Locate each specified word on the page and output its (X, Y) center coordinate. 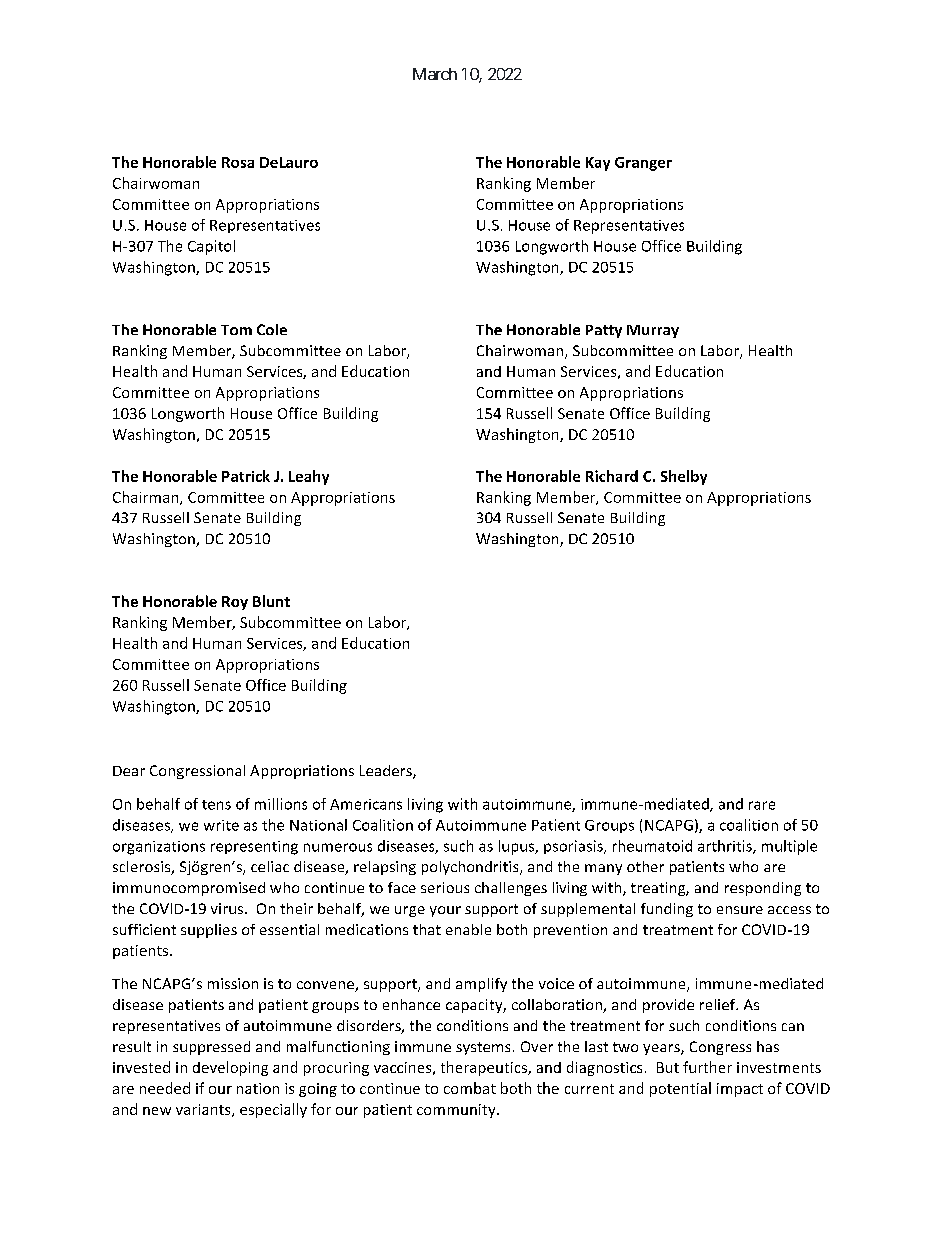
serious (445, 887)
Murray (653, 331)
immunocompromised (189, 889)
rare (762, 805)
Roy (235, 603)
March (435, 74)
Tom (236, 330)
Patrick (246, 476)
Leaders (387, 772)
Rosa (238, 162)
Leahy (309, 477)
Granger (643, 164)
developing (230, 1068)
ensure (740, 910)
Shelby (684, 477)
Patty (604, 331)
